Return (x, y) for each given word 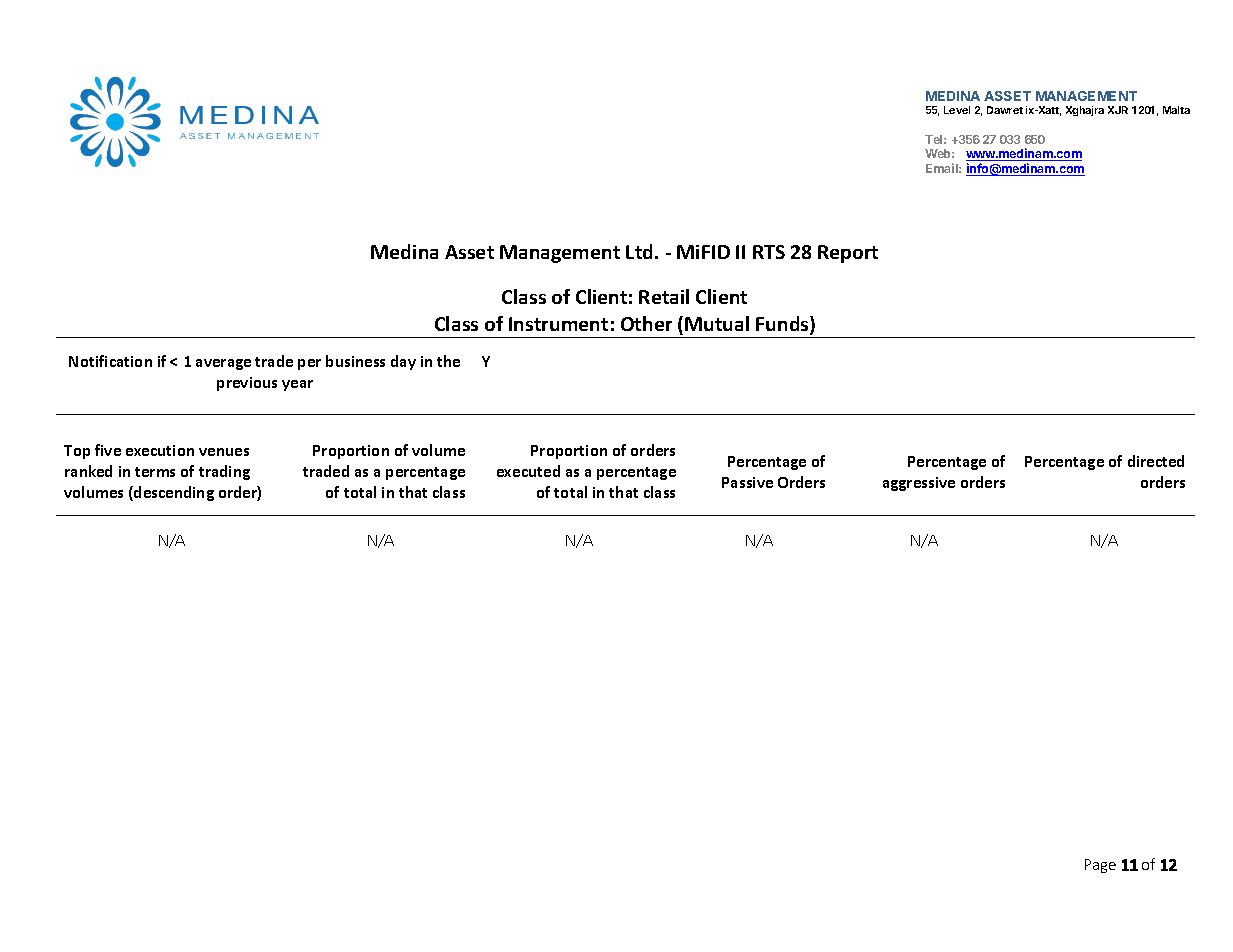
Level (957, 110)
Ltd (639, 251)
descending (173, 493)
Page (1100, 866)
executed (528, 471)
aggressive (919, 484)
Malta (1176, 110)
